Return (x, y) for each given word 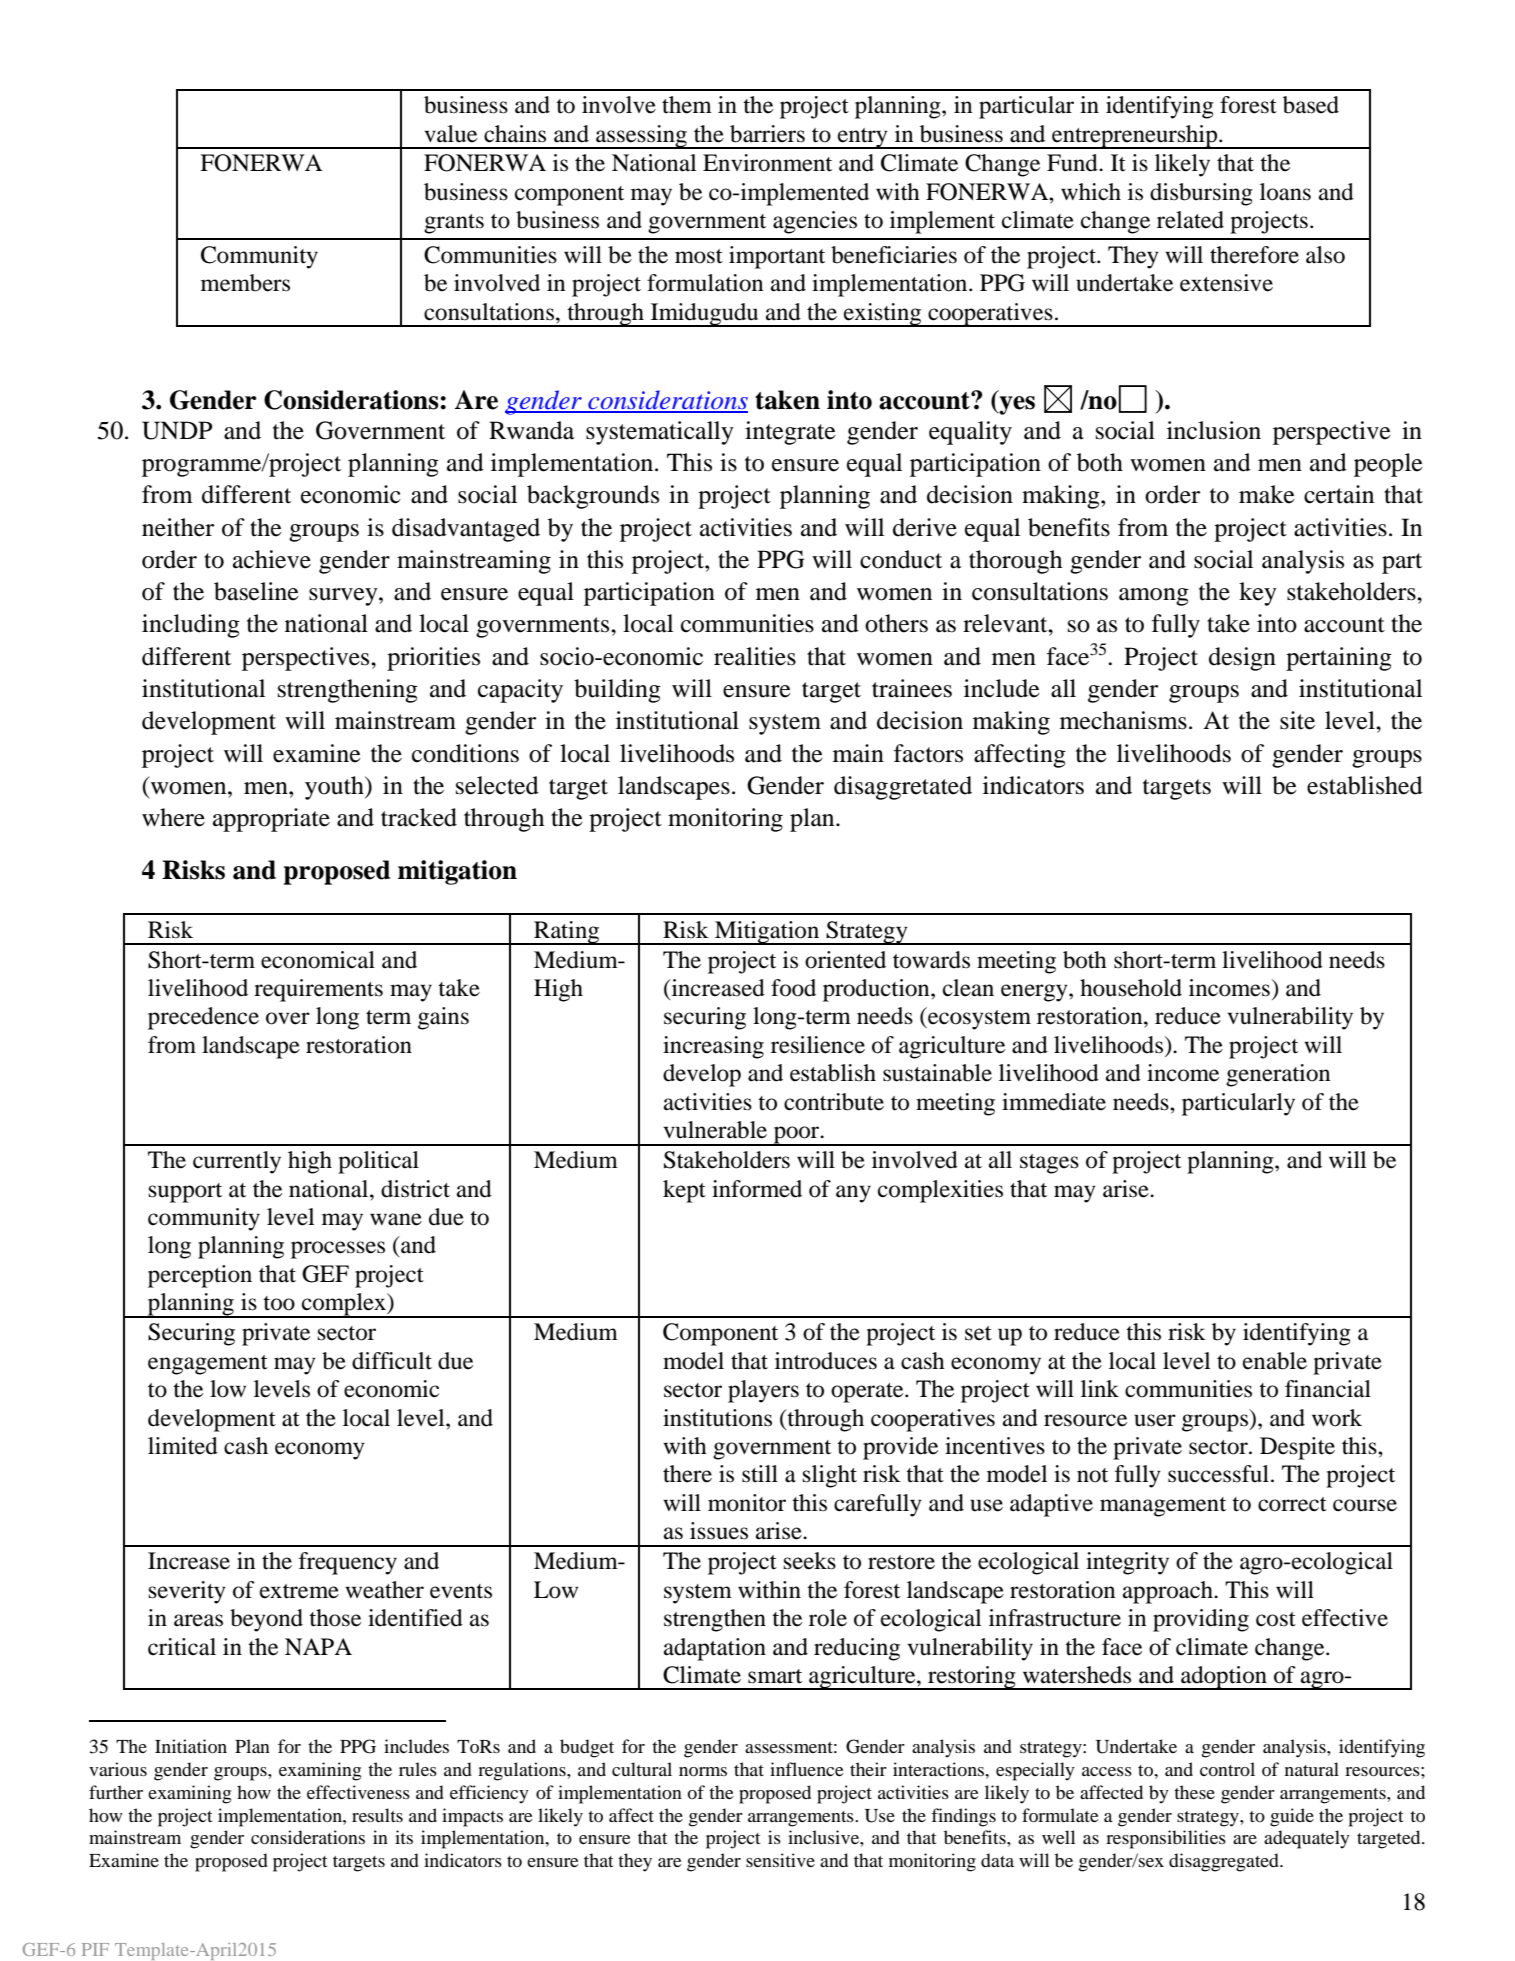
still (760, 1474)
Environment (767, 163)
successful (1218, 1474)
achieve (272, 559)
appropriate (271, 820)
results (377, 1815)
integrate (790, 433)
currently (237, 1162)
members (245, 283)
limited (183, 1446)
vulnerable (715, 1130)
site (1297, 720)
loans (1285, 192)
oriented (845, 960)
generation (1278, 1075)
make (1267, 494)
